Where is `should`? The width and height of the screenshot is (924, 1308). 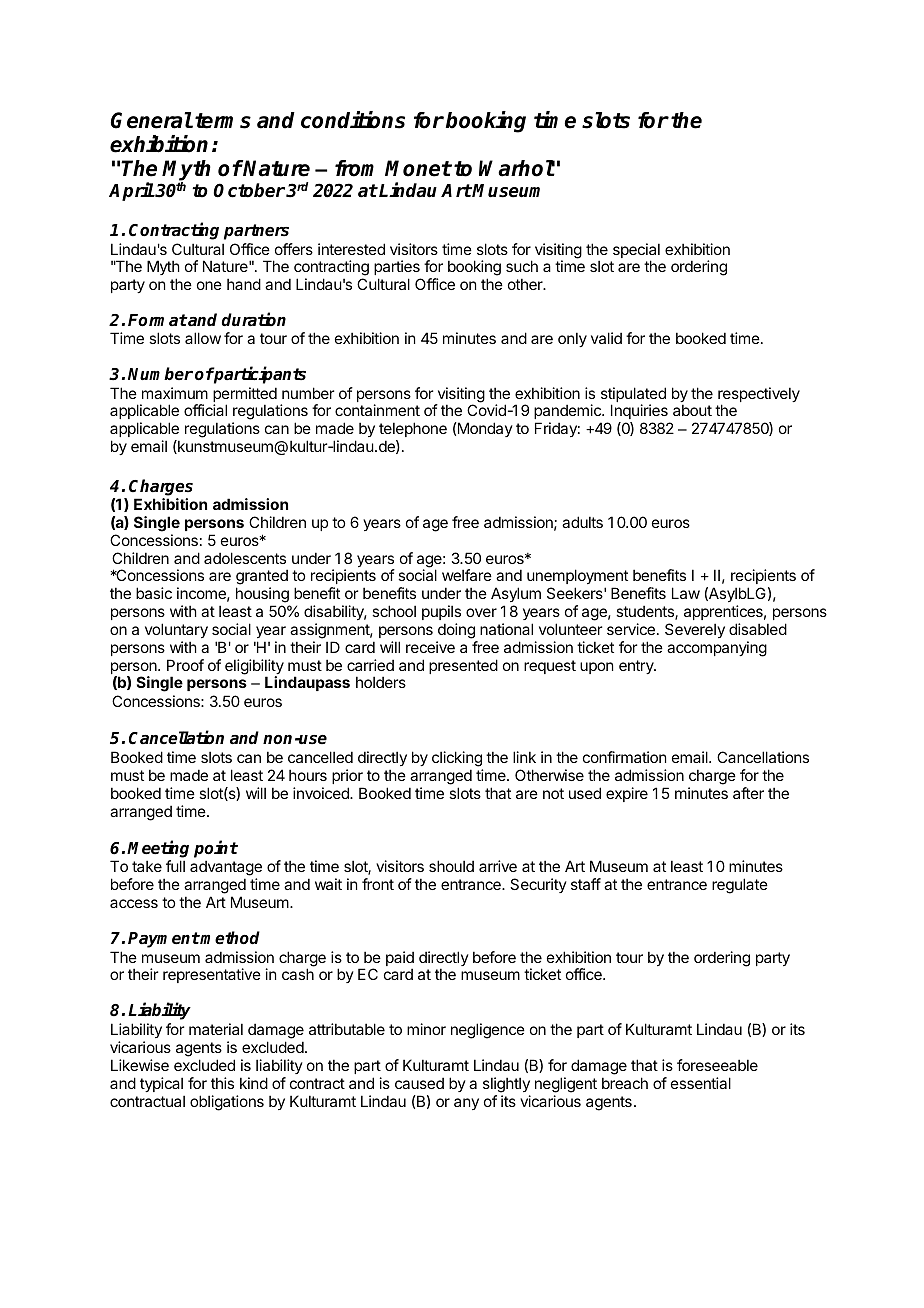
should is located at coordinates (451, 866).
